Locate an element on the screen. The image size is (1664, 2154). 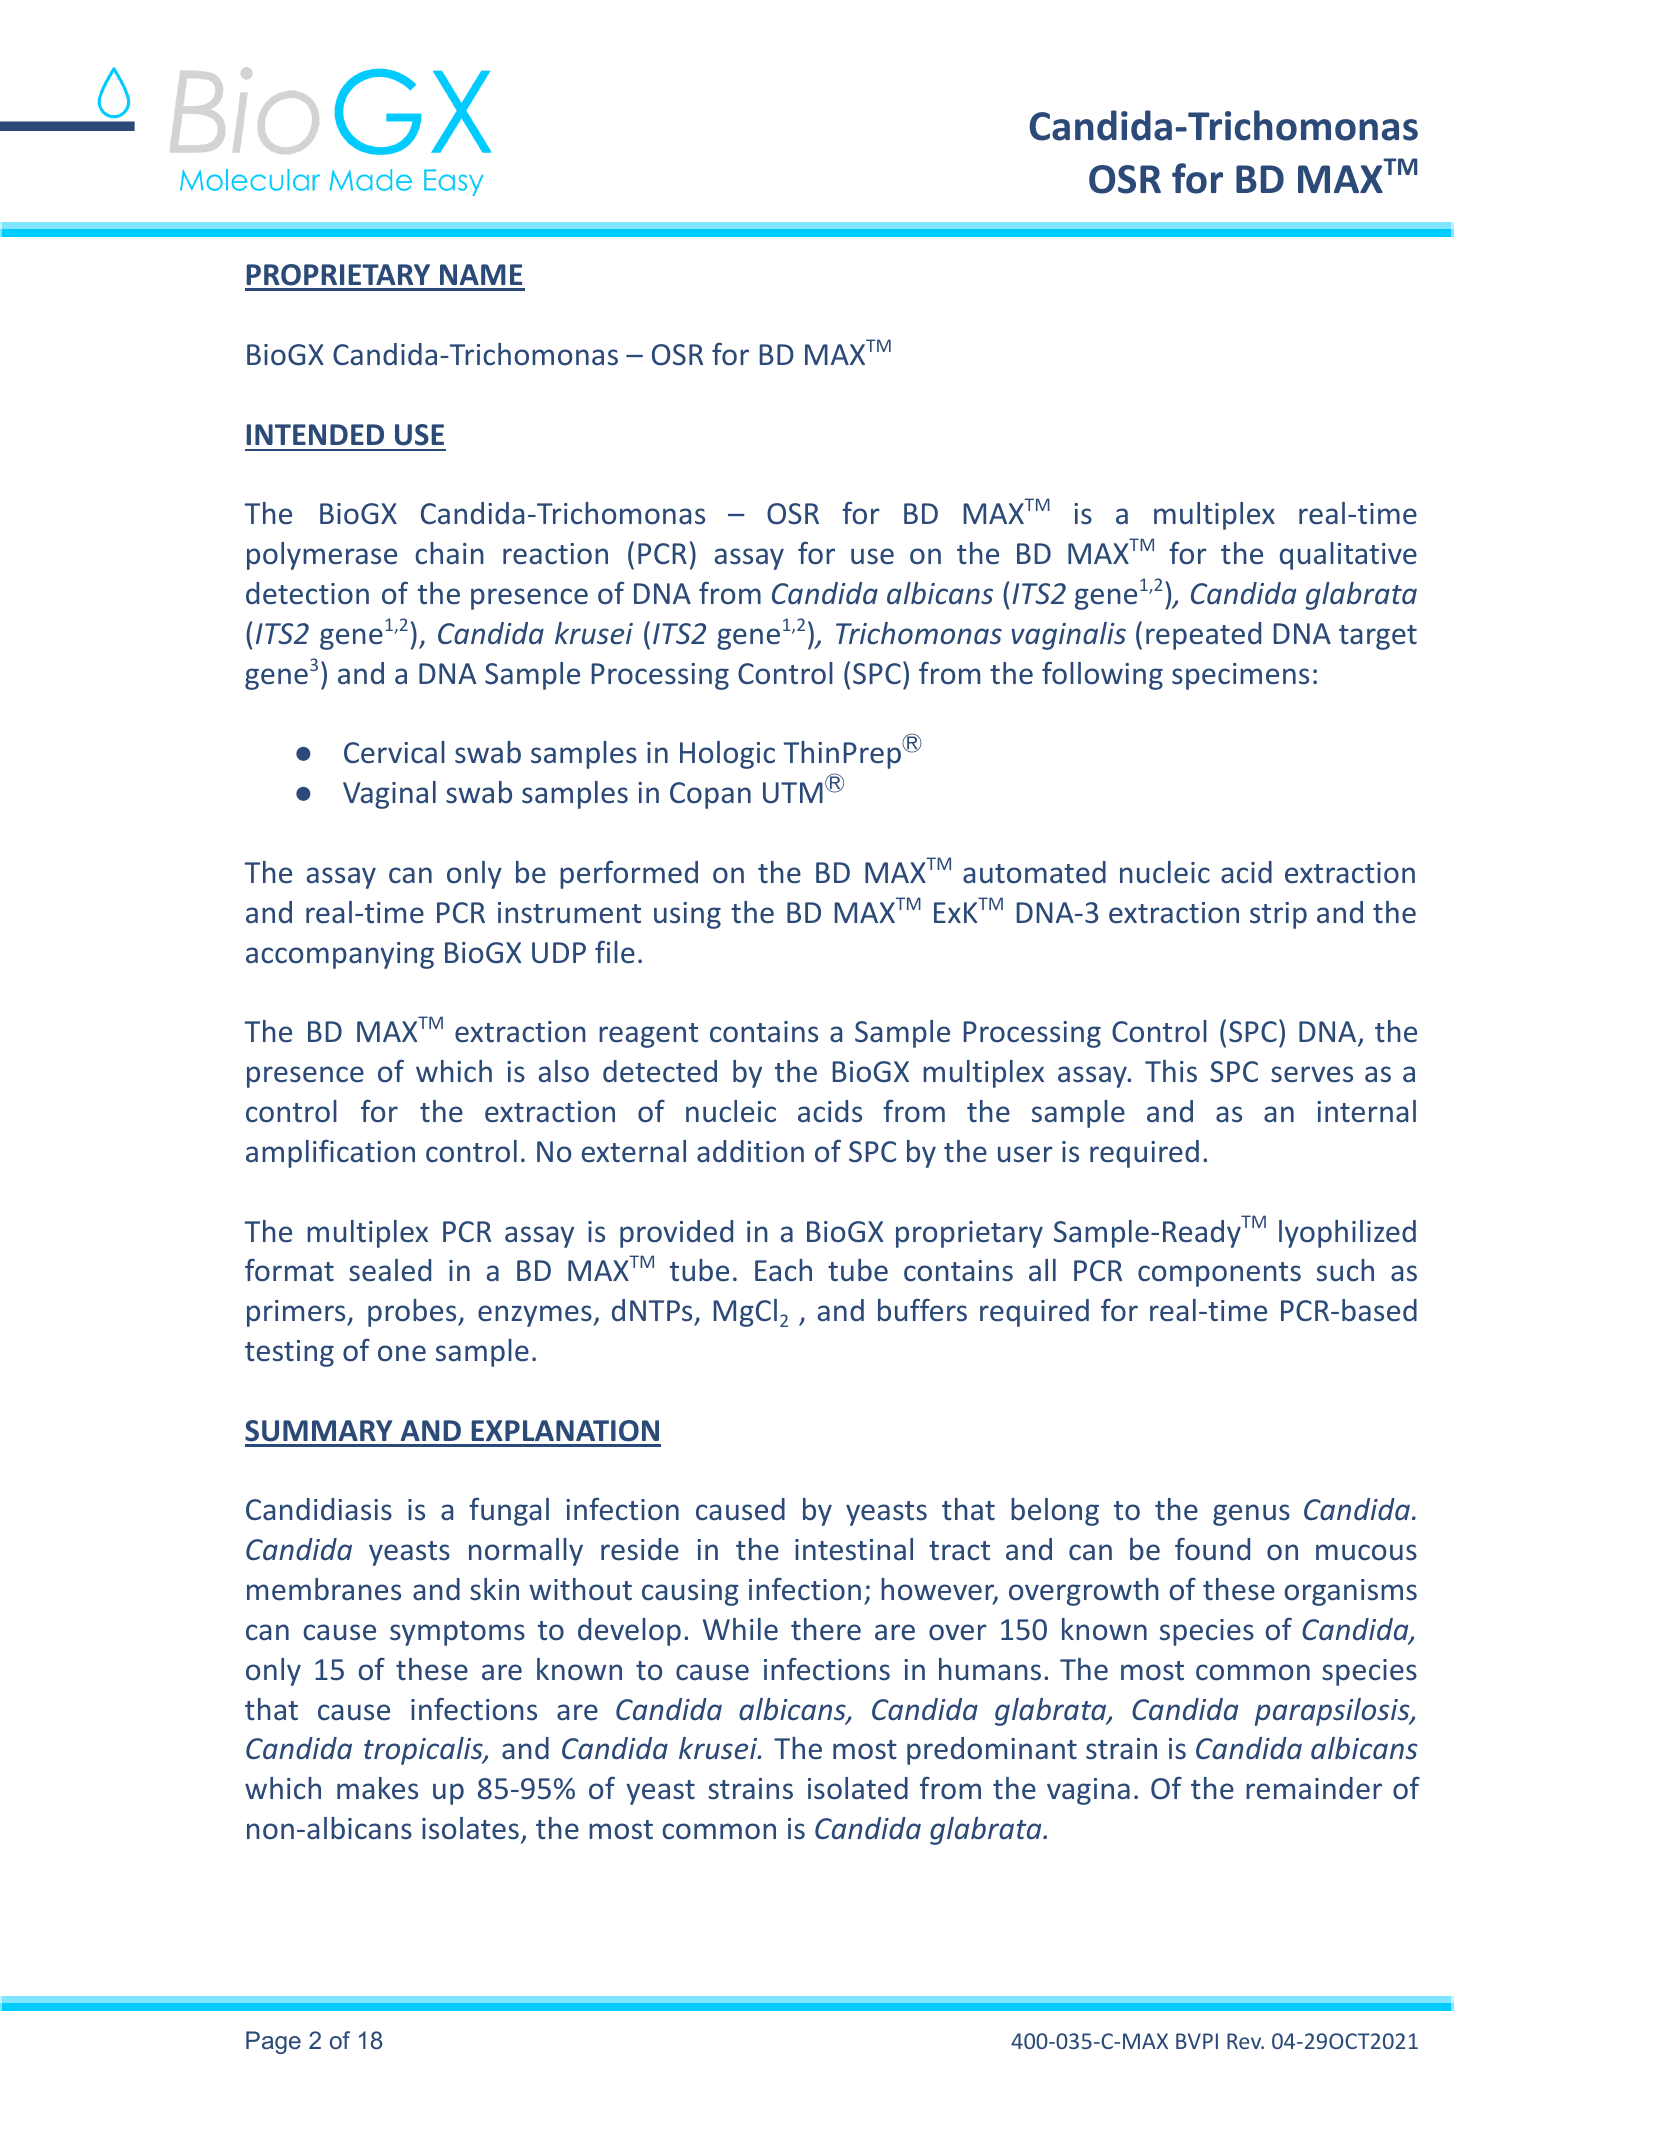
found is located at coordinates (1212, 1549).
